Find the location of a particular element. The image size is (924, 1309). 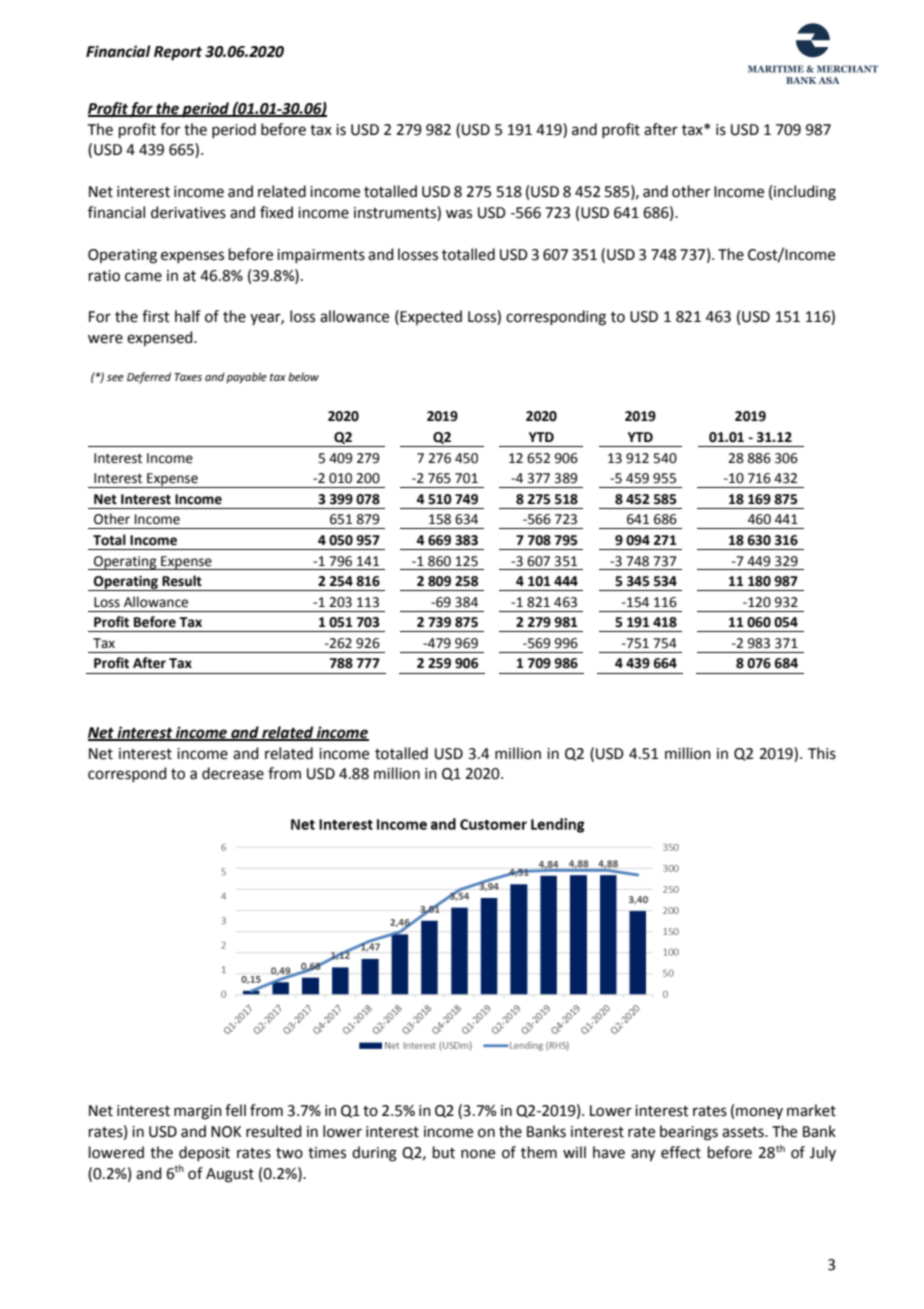

was is located at coordinates (459, 214).
